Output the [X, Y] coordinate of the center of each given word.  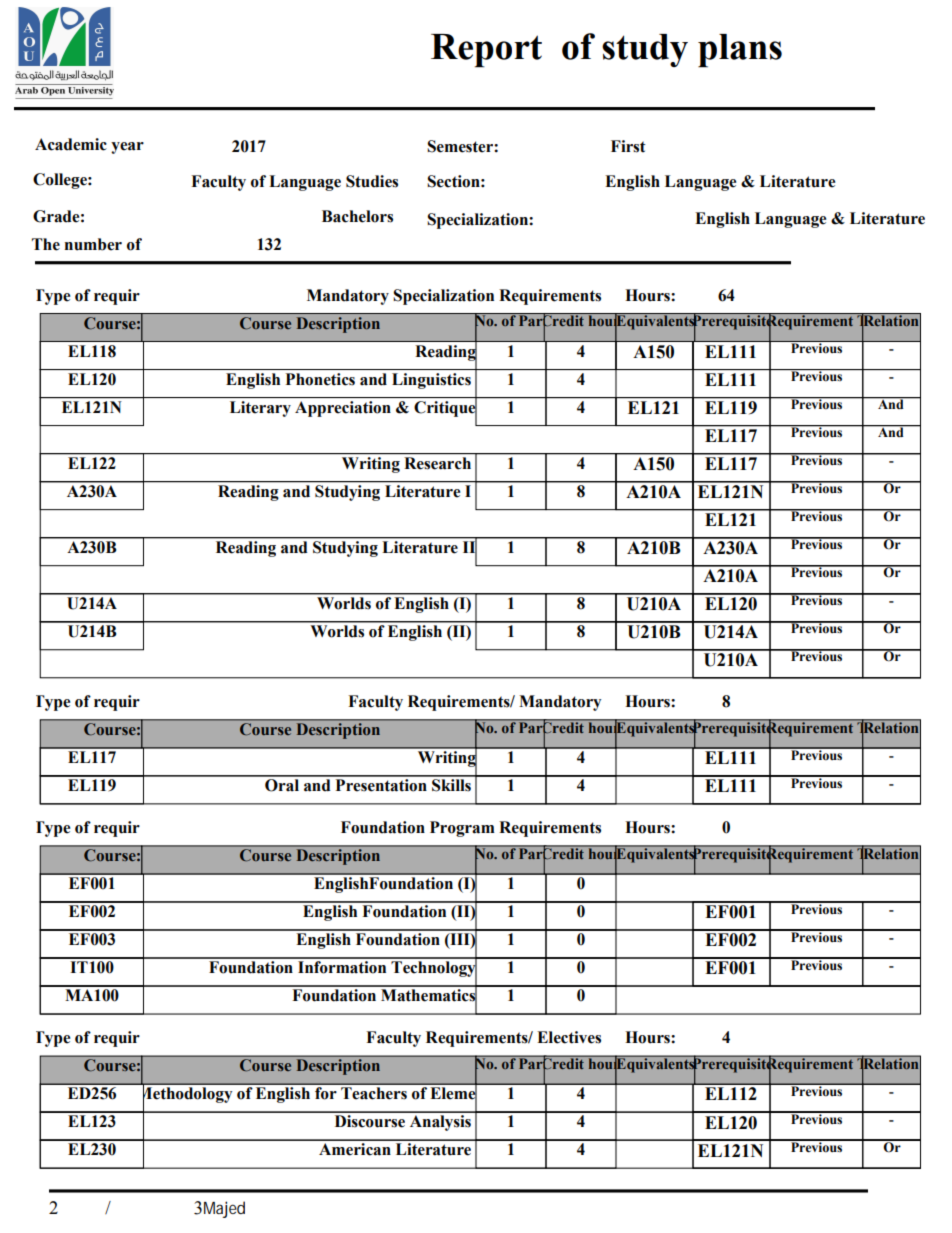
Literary [260, 409]
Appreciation [343, 409]
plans [740, 51]
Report [486, 51]
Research [438, 463]
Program [462, 829]
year [127, 148]
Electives [569, 1037]
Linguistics [431, 381]
